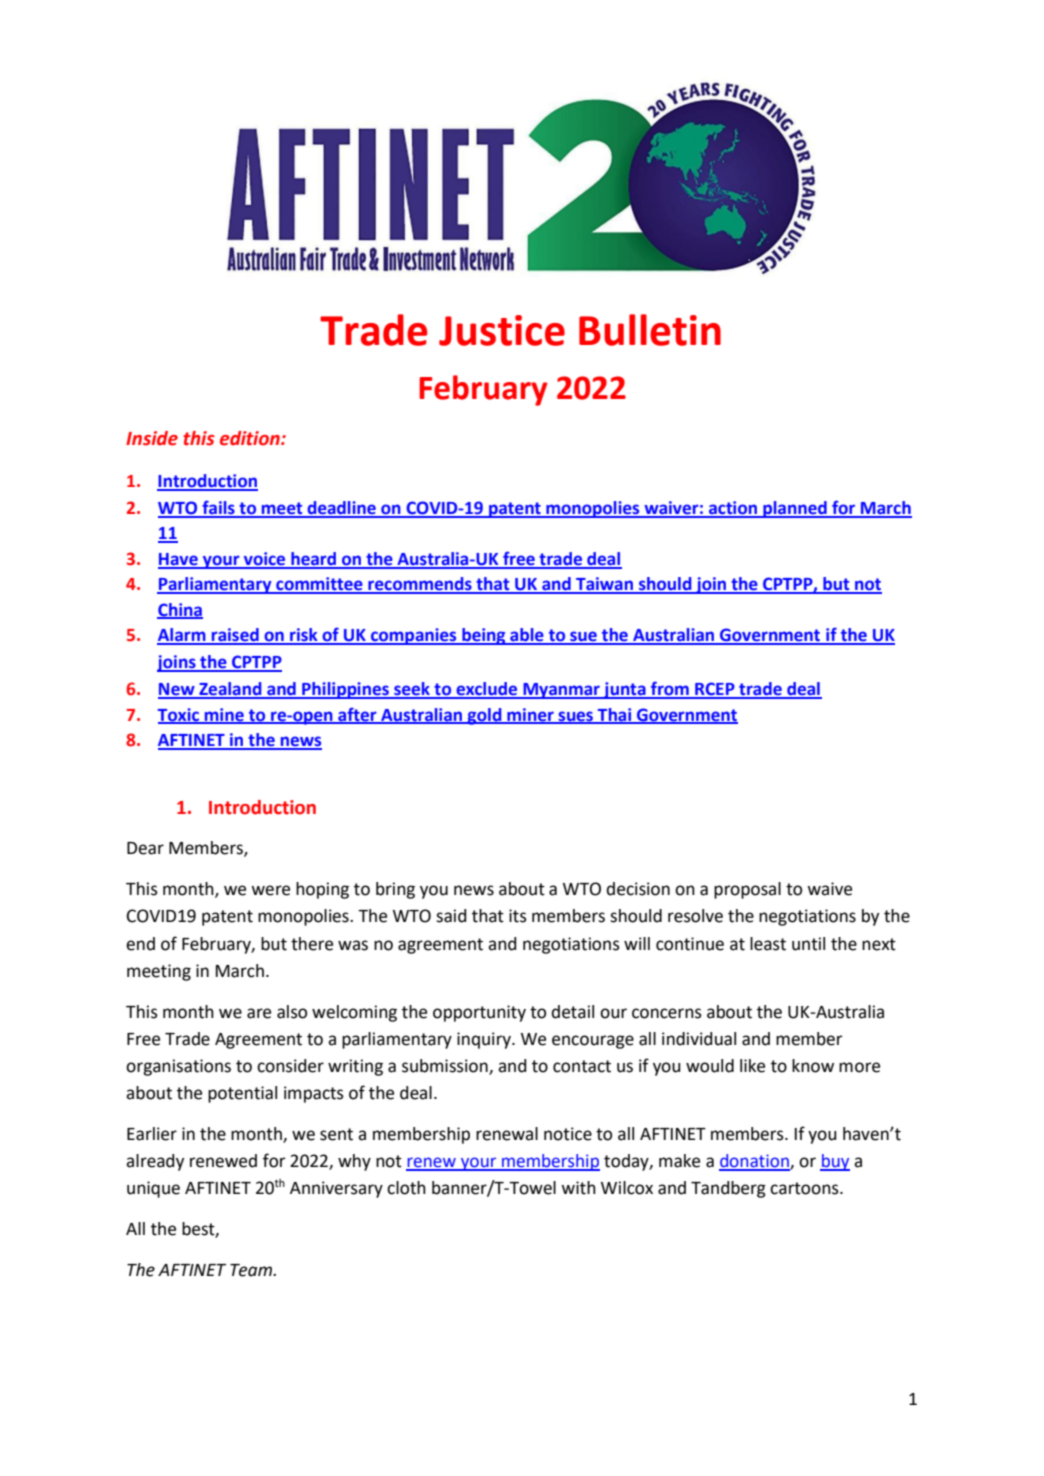  What do you see at coordinates (805, 1188) in the page?
I see `cartoons` at bounding box center [805, 1188].
